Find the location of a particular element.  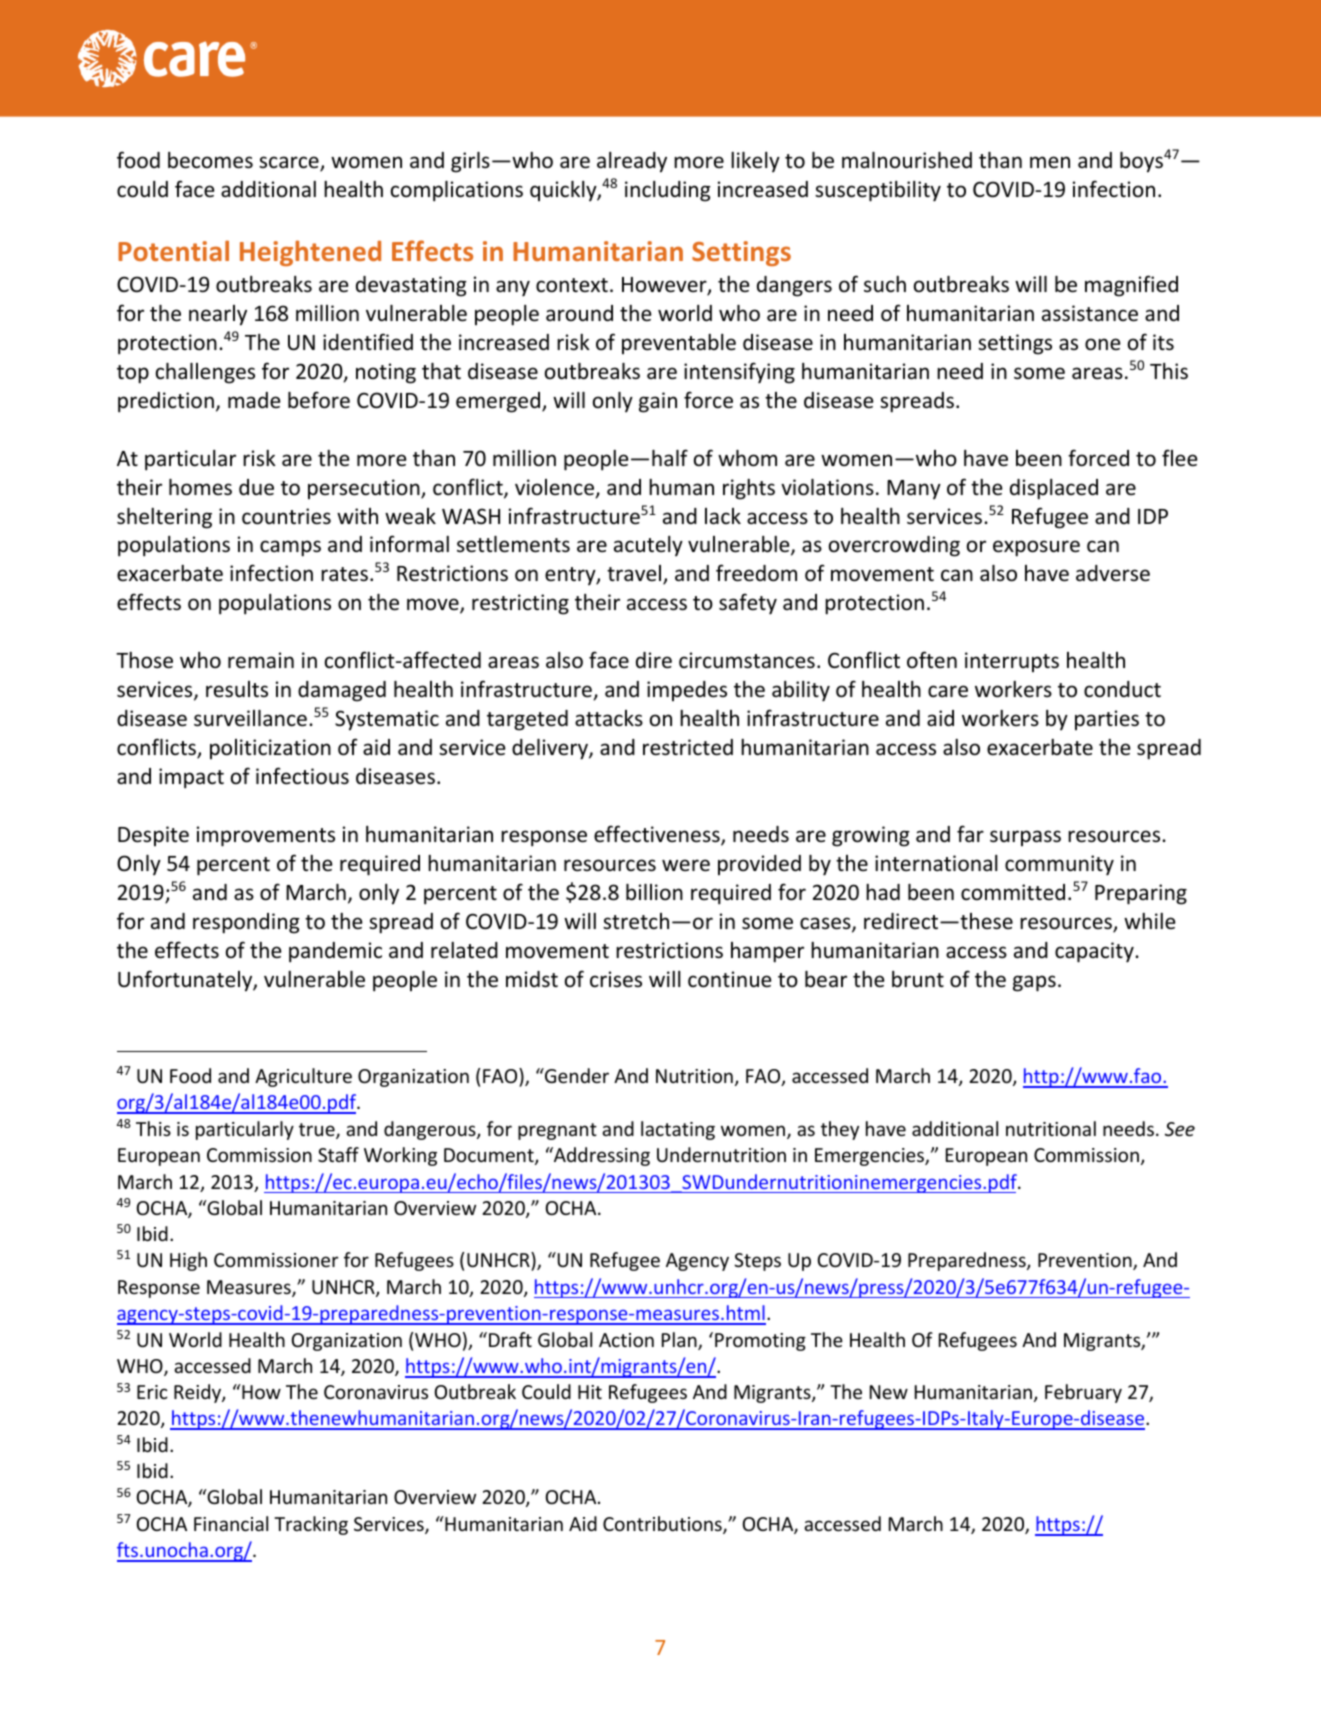

travel is located at coordinates (635, 574).
